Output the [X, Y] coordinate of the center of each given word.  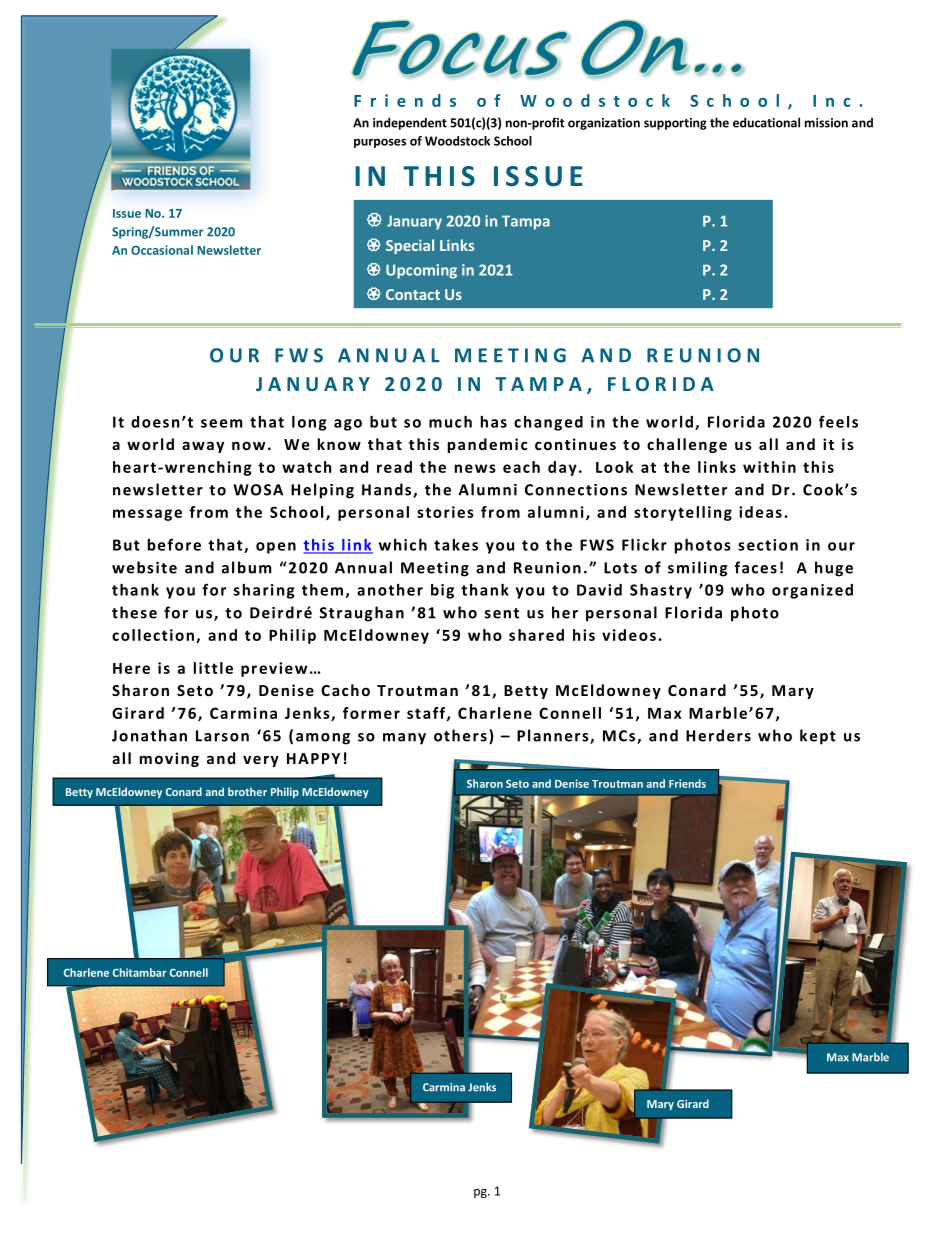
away [203, 447]
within [769, 467]
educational [766, 122]
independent [410, 123]
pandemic [488, 445]
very [261, 761]
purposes [380, 143]
